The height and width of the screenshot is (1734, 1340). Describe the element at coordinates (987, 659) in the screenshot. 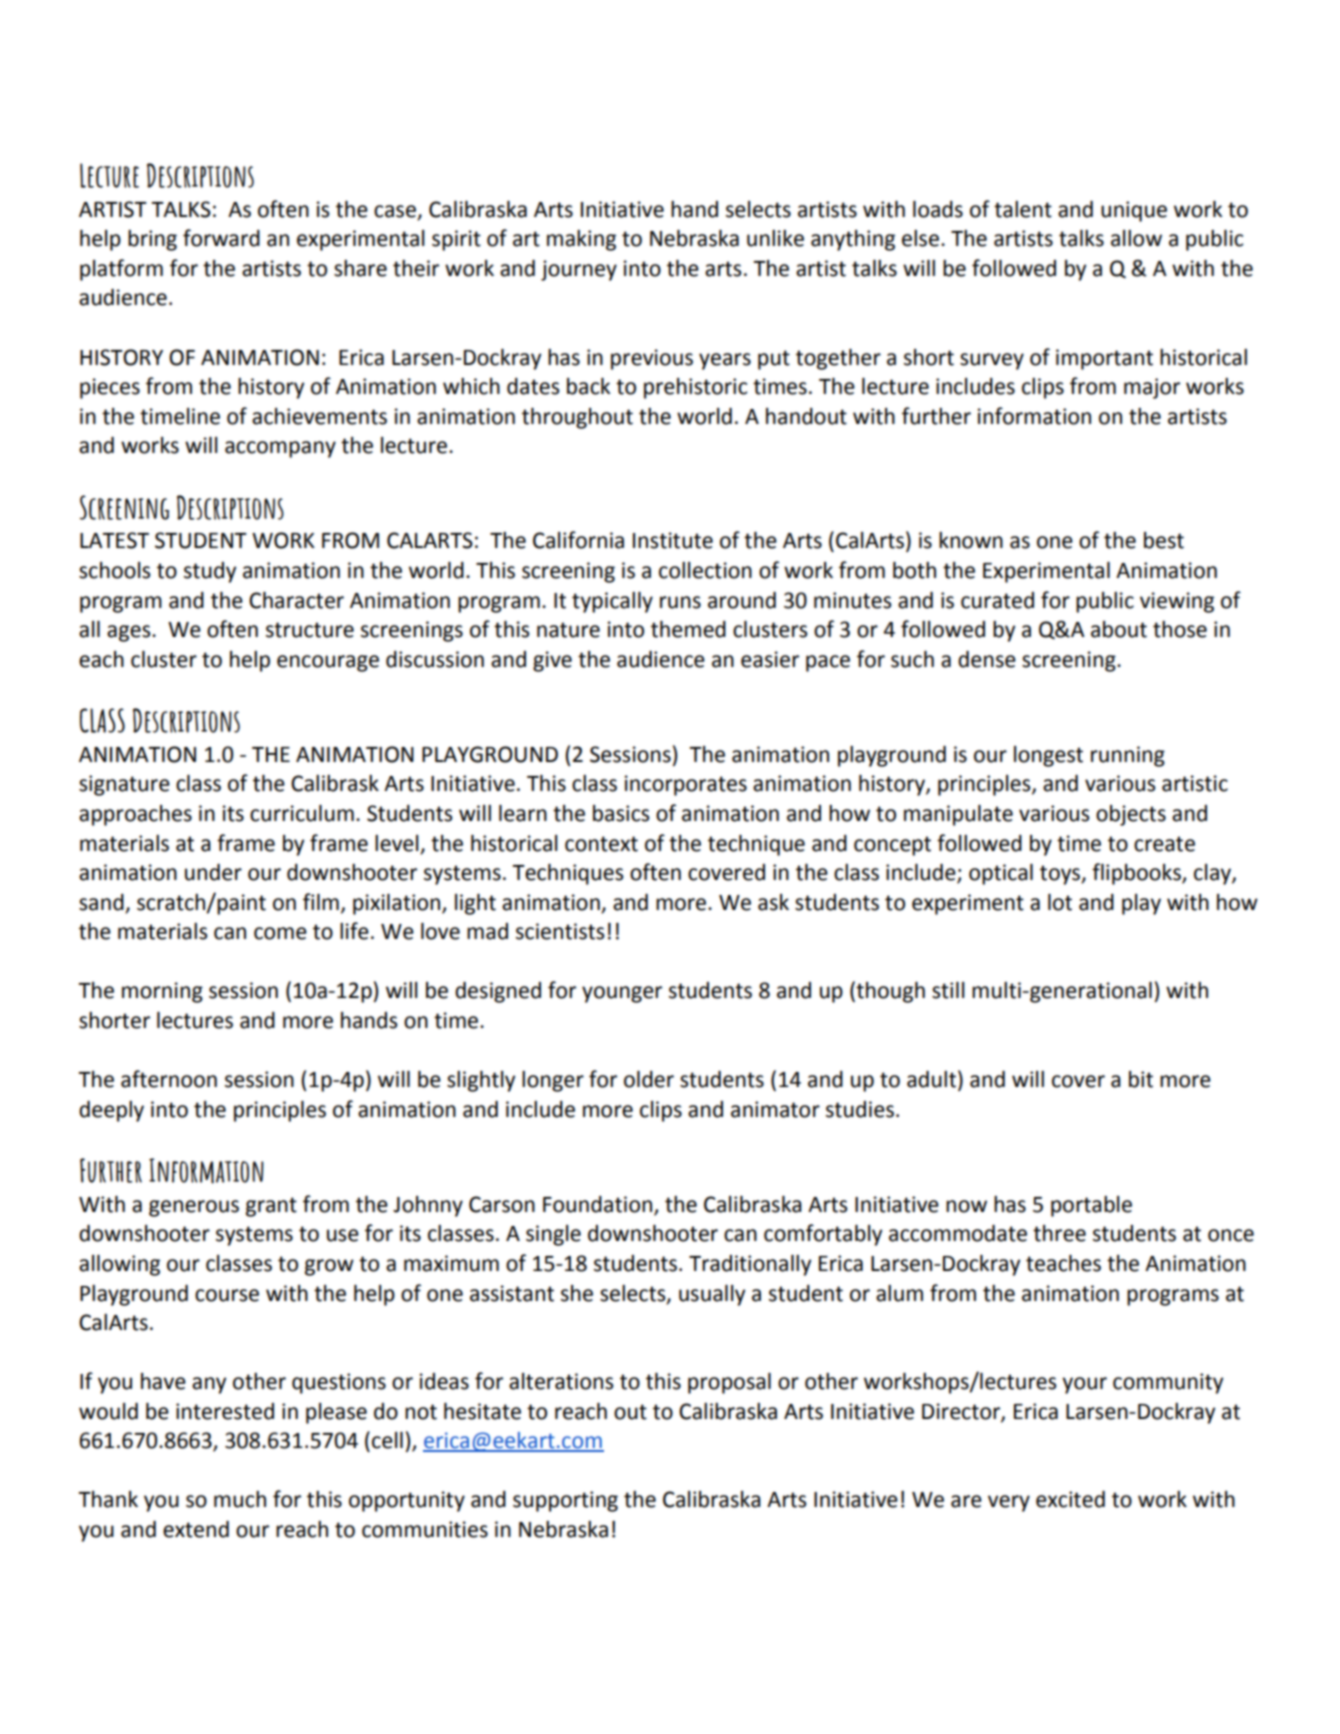

I see `dense` at that location.
